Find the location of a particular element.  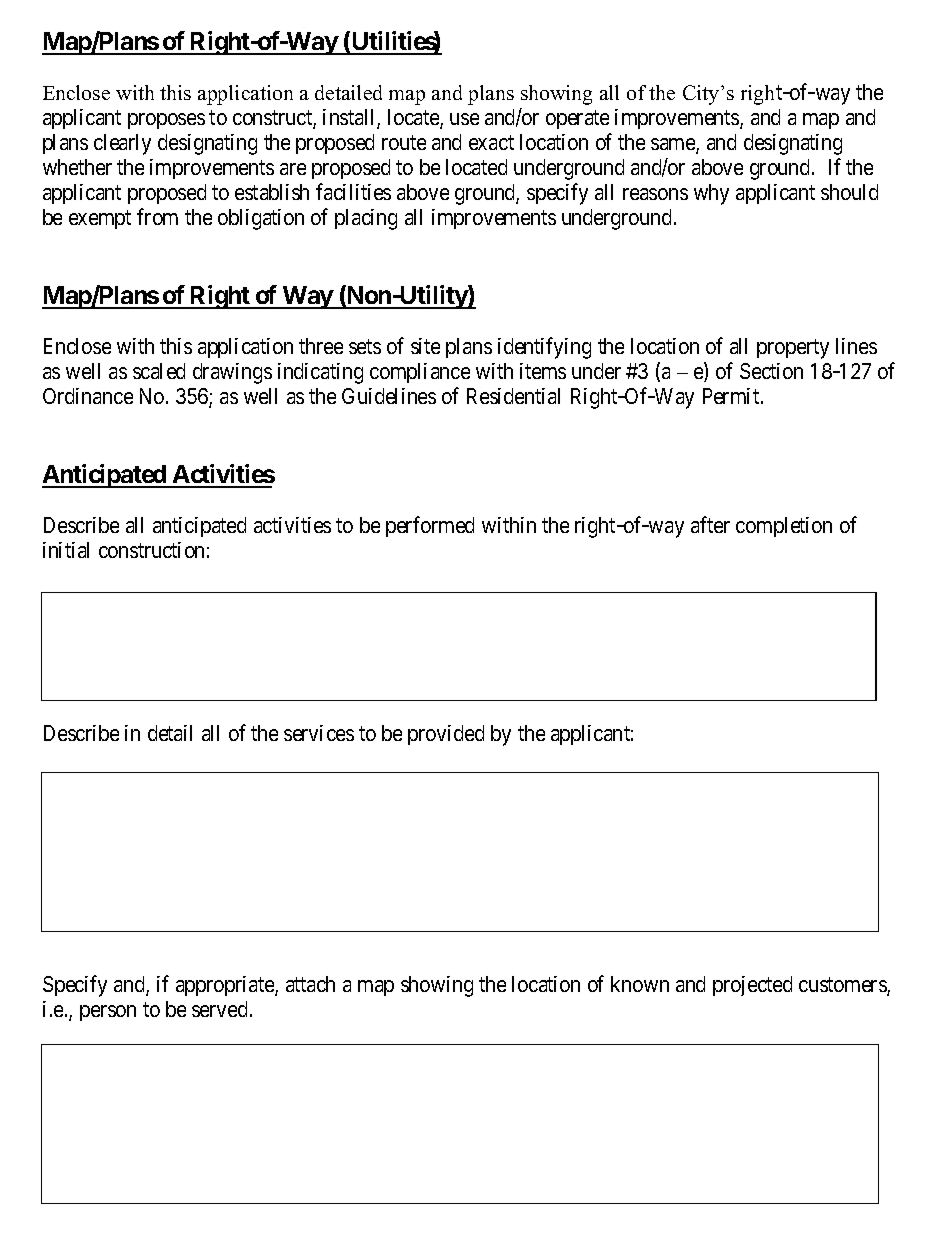

clearly is located at coordinates (122, 144).
